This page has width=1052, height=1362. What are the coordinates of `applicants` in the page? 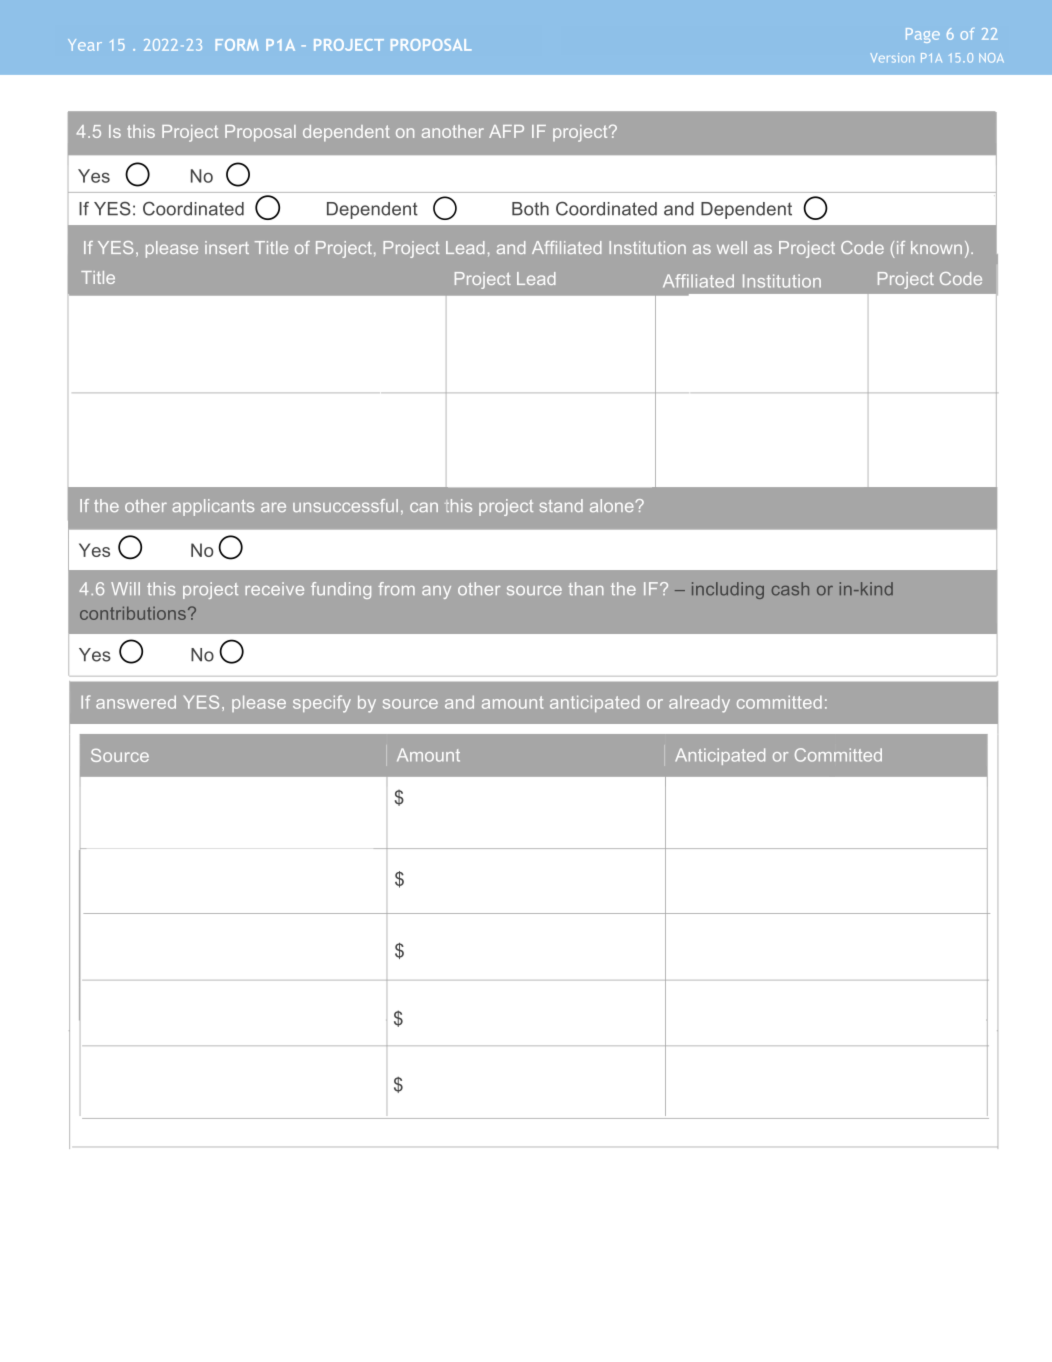 It's located at (213, 507).
